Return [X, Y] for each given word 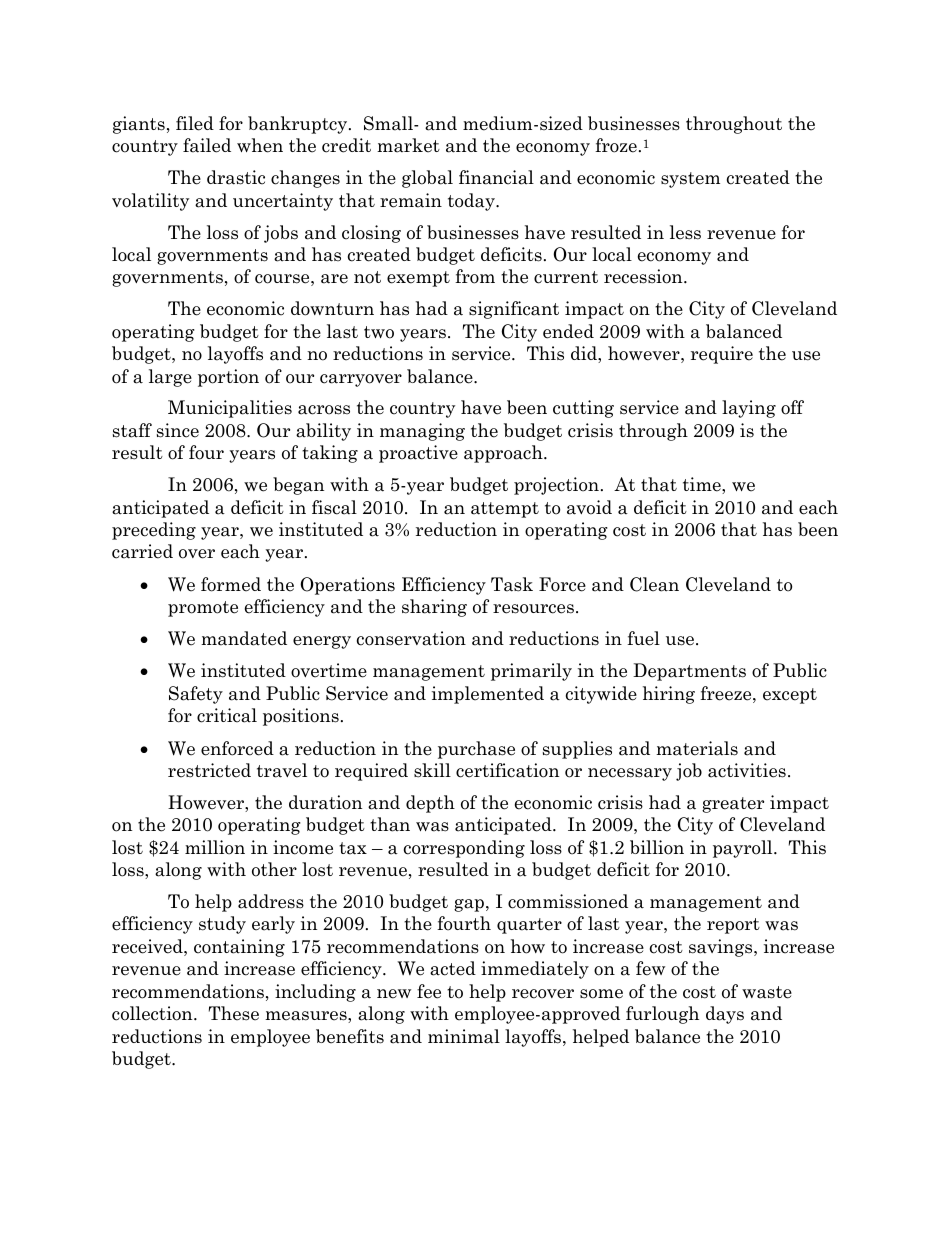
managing [422, 432]
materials [697, 748]
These [234, 1013]
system [690, 180]
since [178, 430]
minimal [464, 1036]
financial [496, 177]
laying [749, 409]
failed [207, 145]
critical [227, 715]
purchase [476, 750]
